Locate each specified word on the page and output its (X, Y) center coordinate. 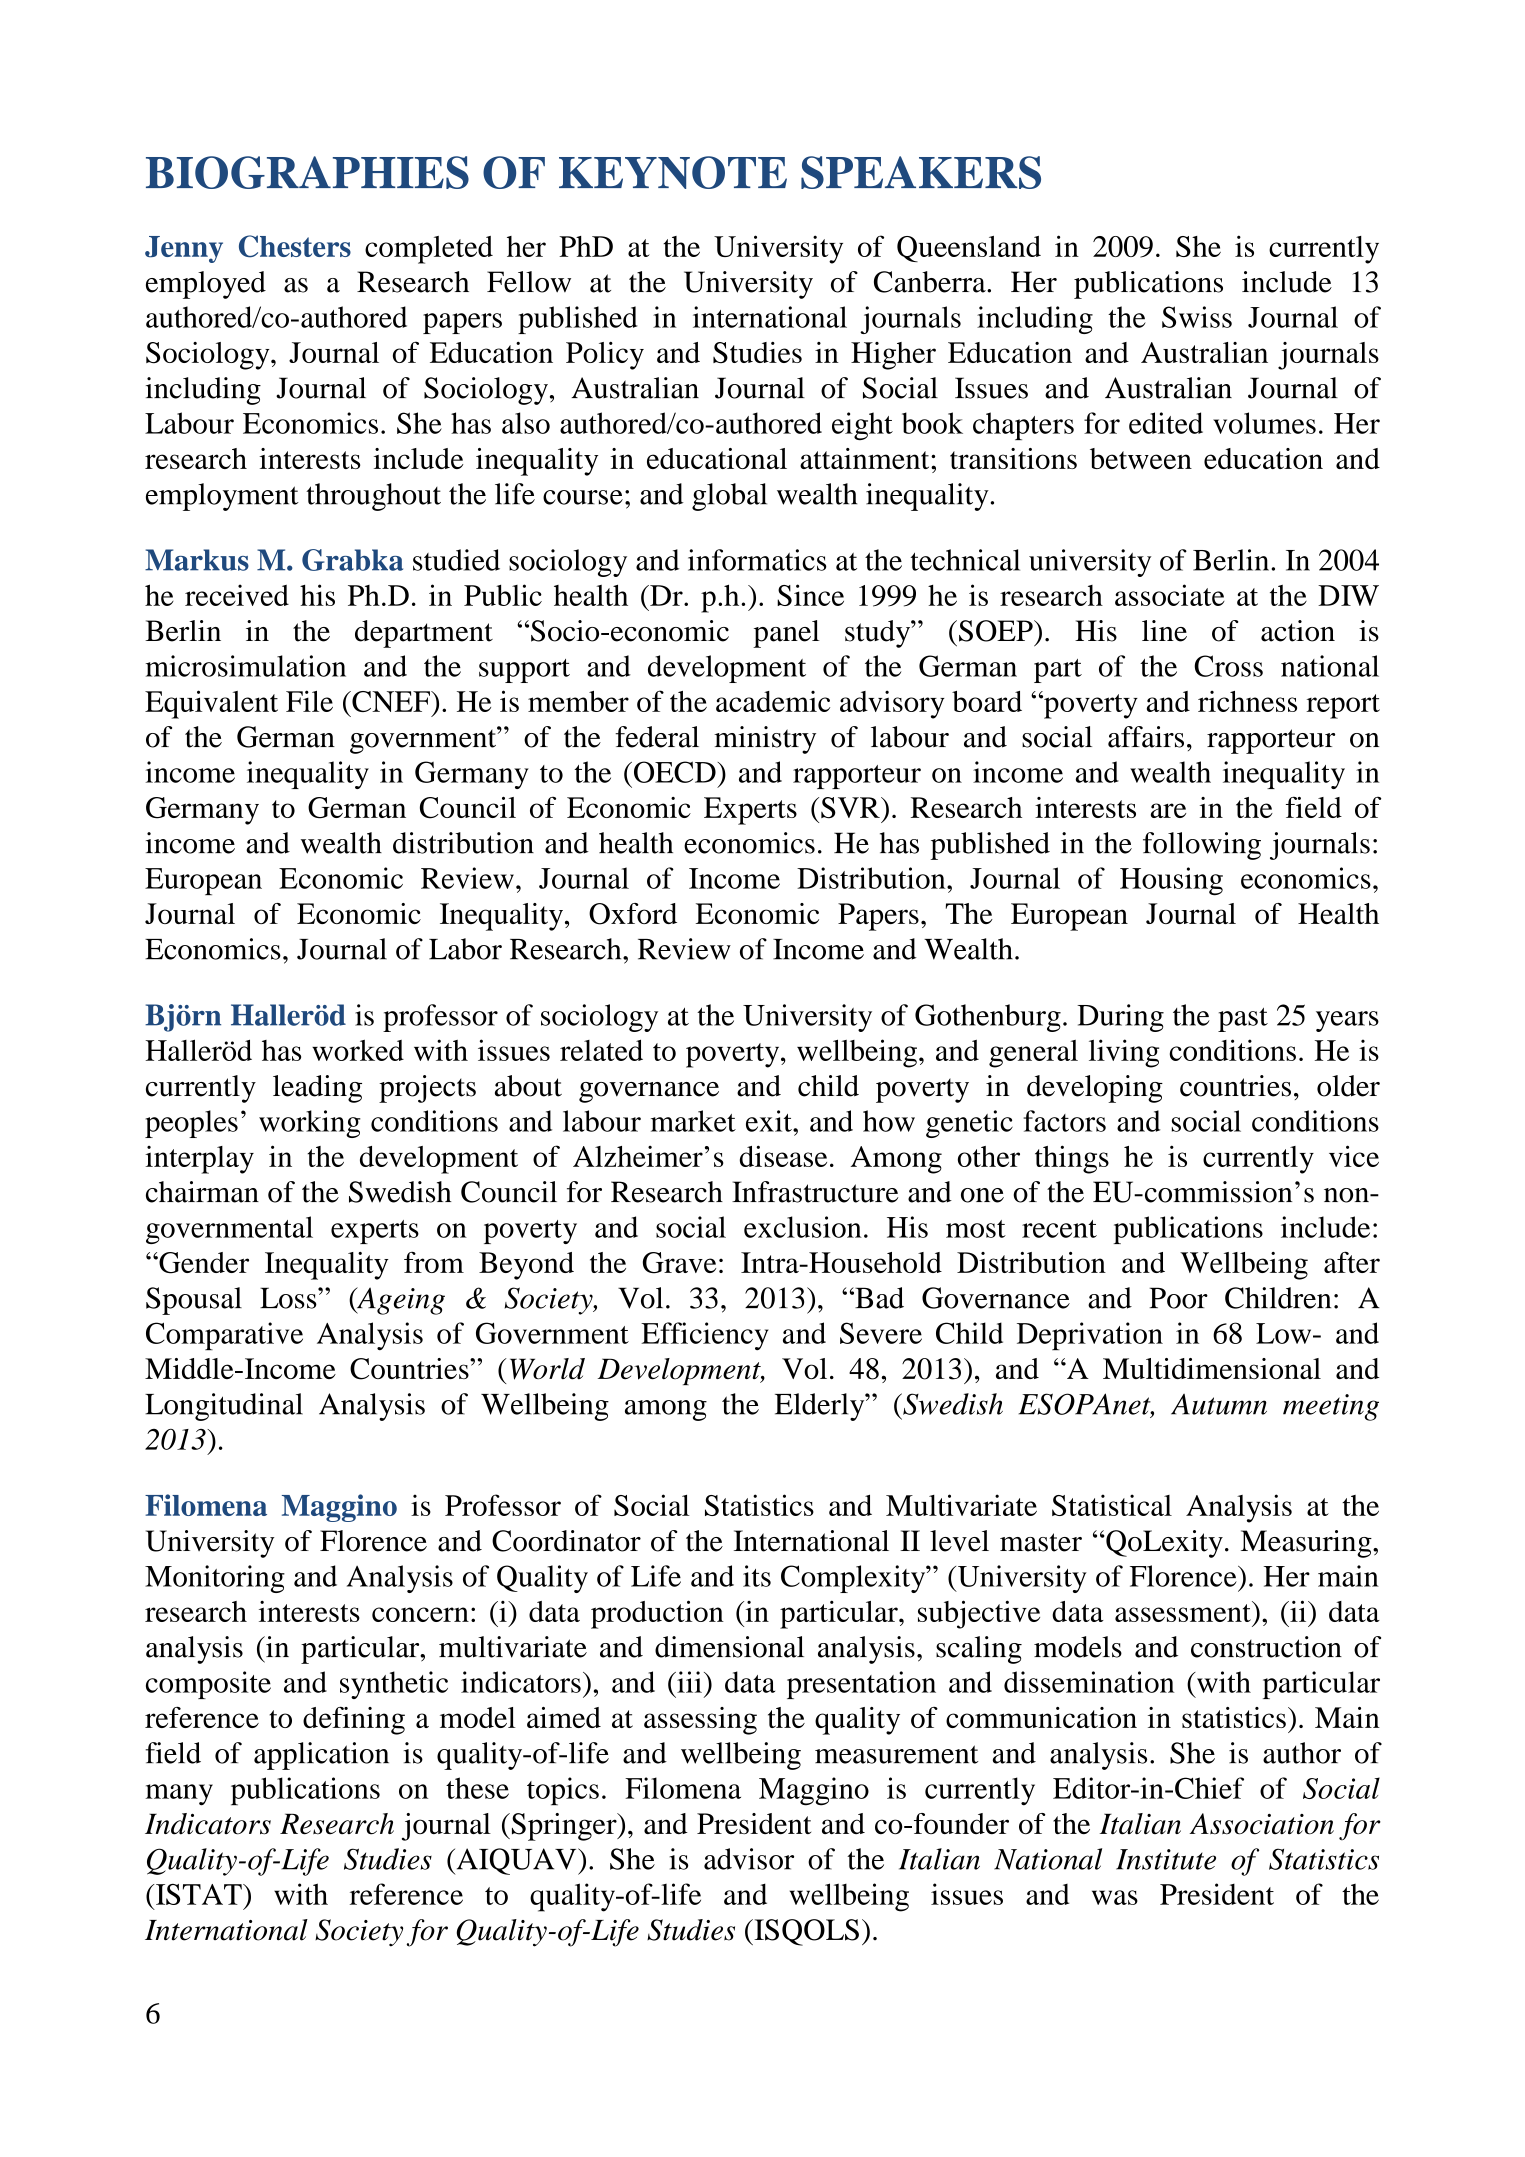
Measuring (1307, 1544)
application (321, 1756)
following (1202, 846)
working (310, 1124)
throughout (373, 497)
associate (1170, 595)
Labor (465, 949)
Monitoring (215, 1579)
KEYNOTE (673, 172)
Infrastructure (815, 1192)
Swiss (1197, 317)
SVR (851, 808)
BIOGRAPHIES (307, 172)
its (757, 1576)
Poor (1178, 1298)
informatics (757, 560)
